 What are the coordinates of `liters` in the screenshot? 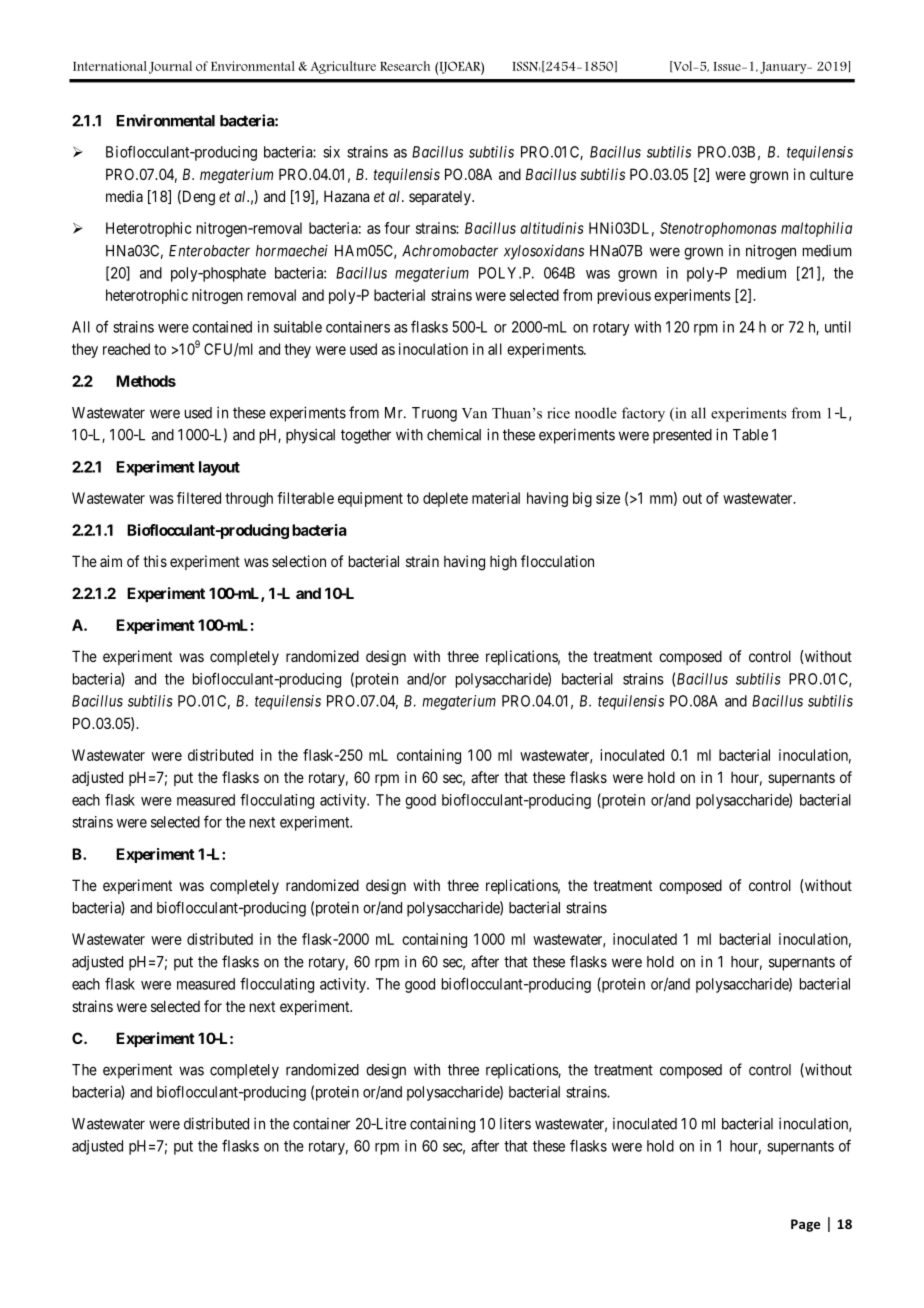 It's located at (515, 1123).
